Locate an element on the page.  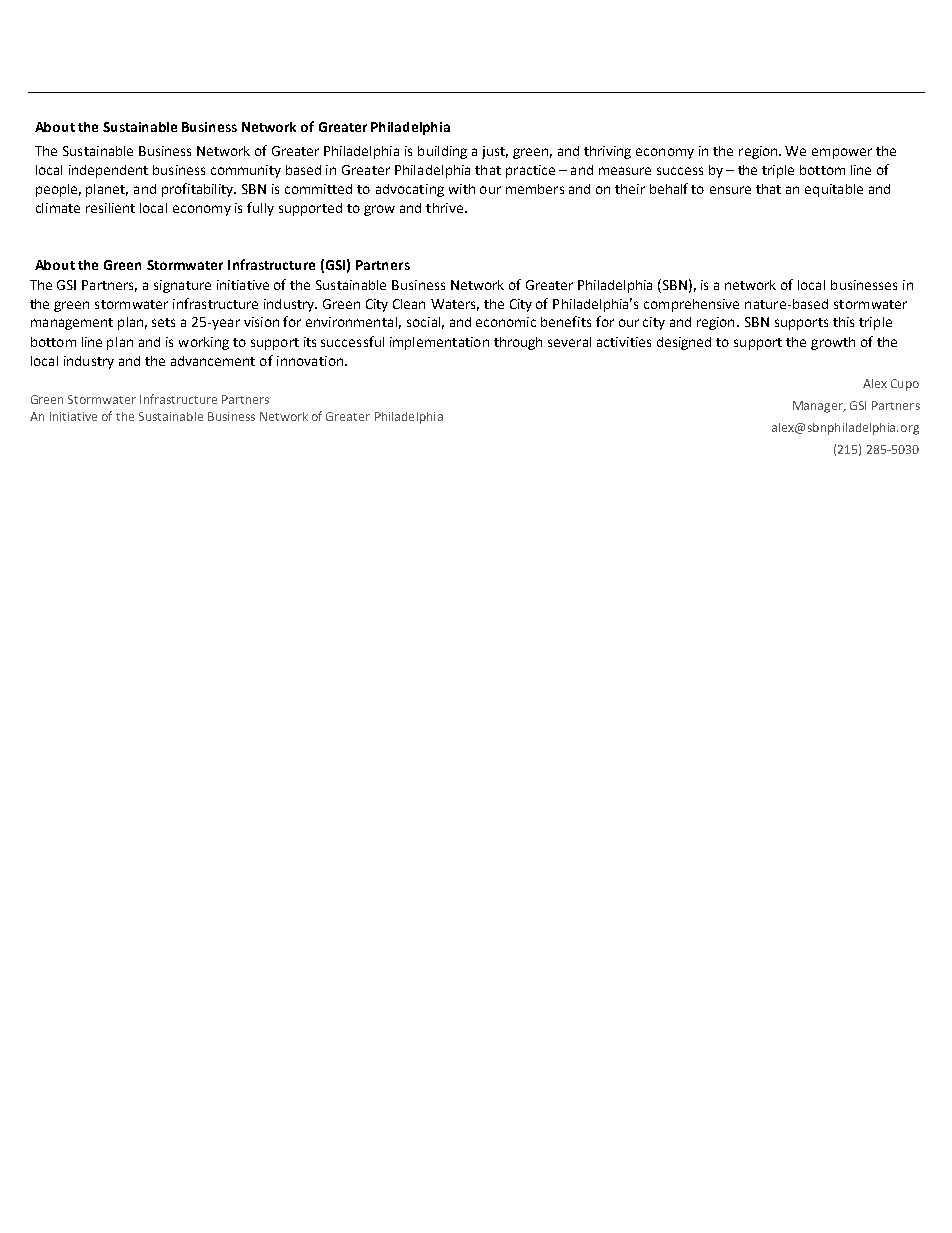
building is located at coordinates (442, 152).
